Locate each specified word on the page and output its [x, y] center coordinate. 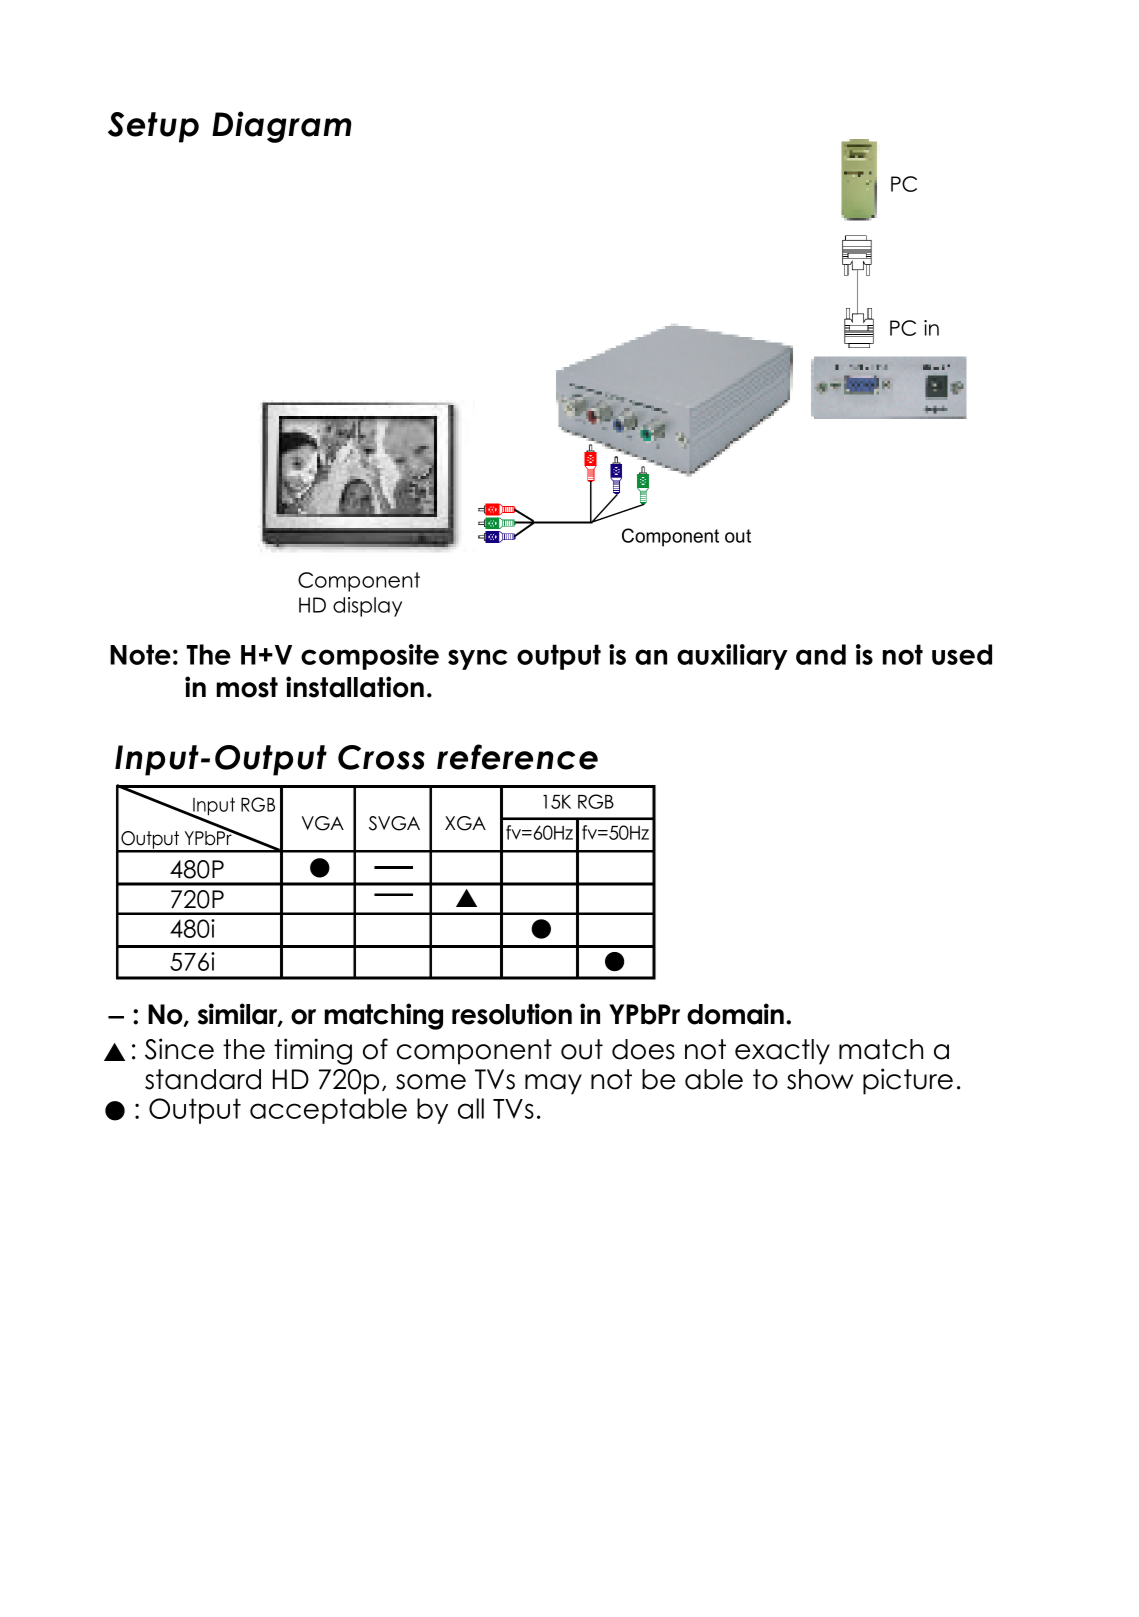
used [962, 654]
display [367, 607]
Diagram [282, 127]
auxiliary [732, 657]
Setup [153, 127]
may [553, 1084]
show [820, 1079]
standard [203, 1079]
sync [477, 659]
